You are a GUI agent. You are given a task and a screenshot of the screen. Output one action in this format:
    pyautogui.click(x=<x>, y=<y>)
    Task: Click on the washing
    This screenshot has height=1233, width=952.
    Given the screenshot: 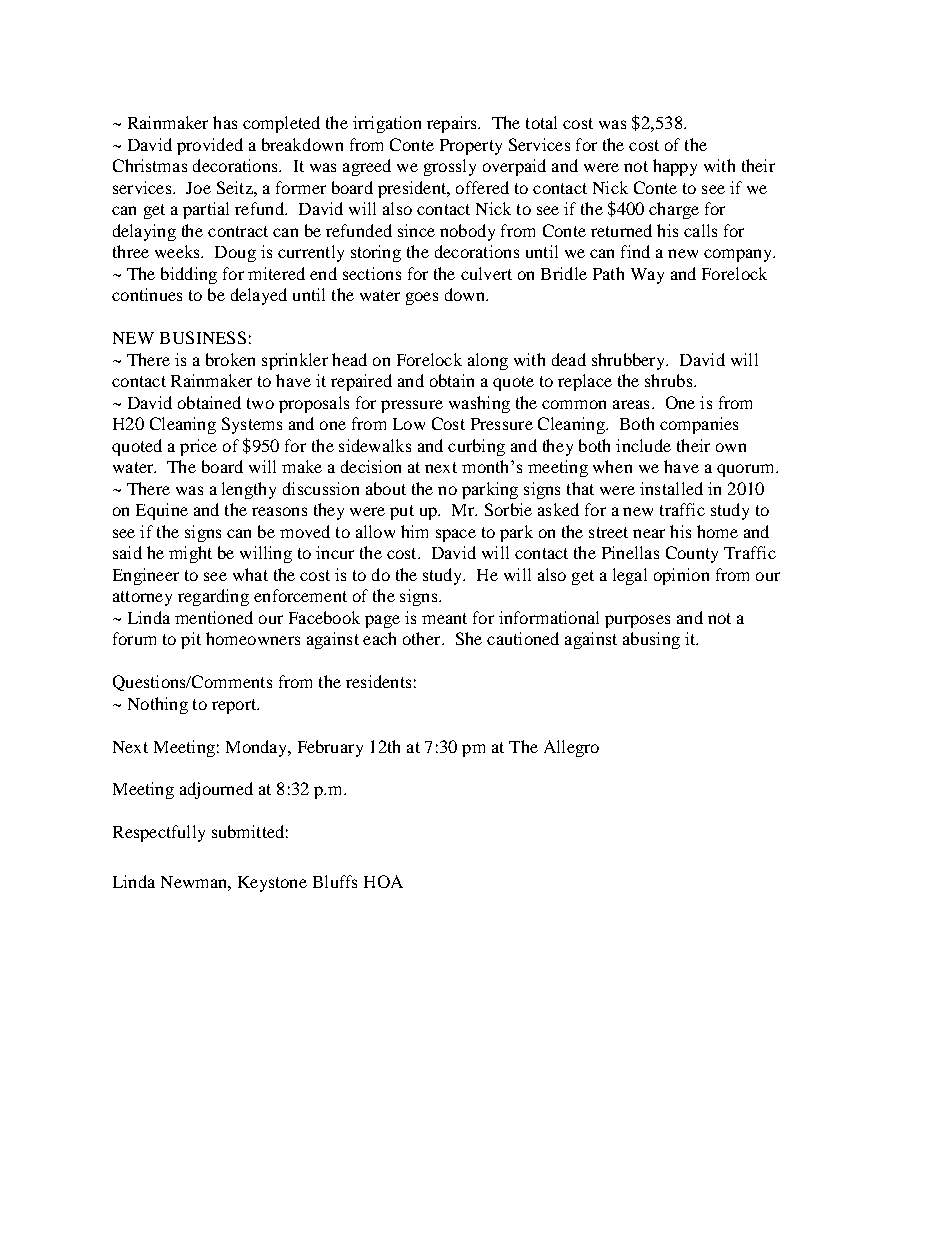 What is the action you would take?
    pyautogui.click(x=479, y=404)
